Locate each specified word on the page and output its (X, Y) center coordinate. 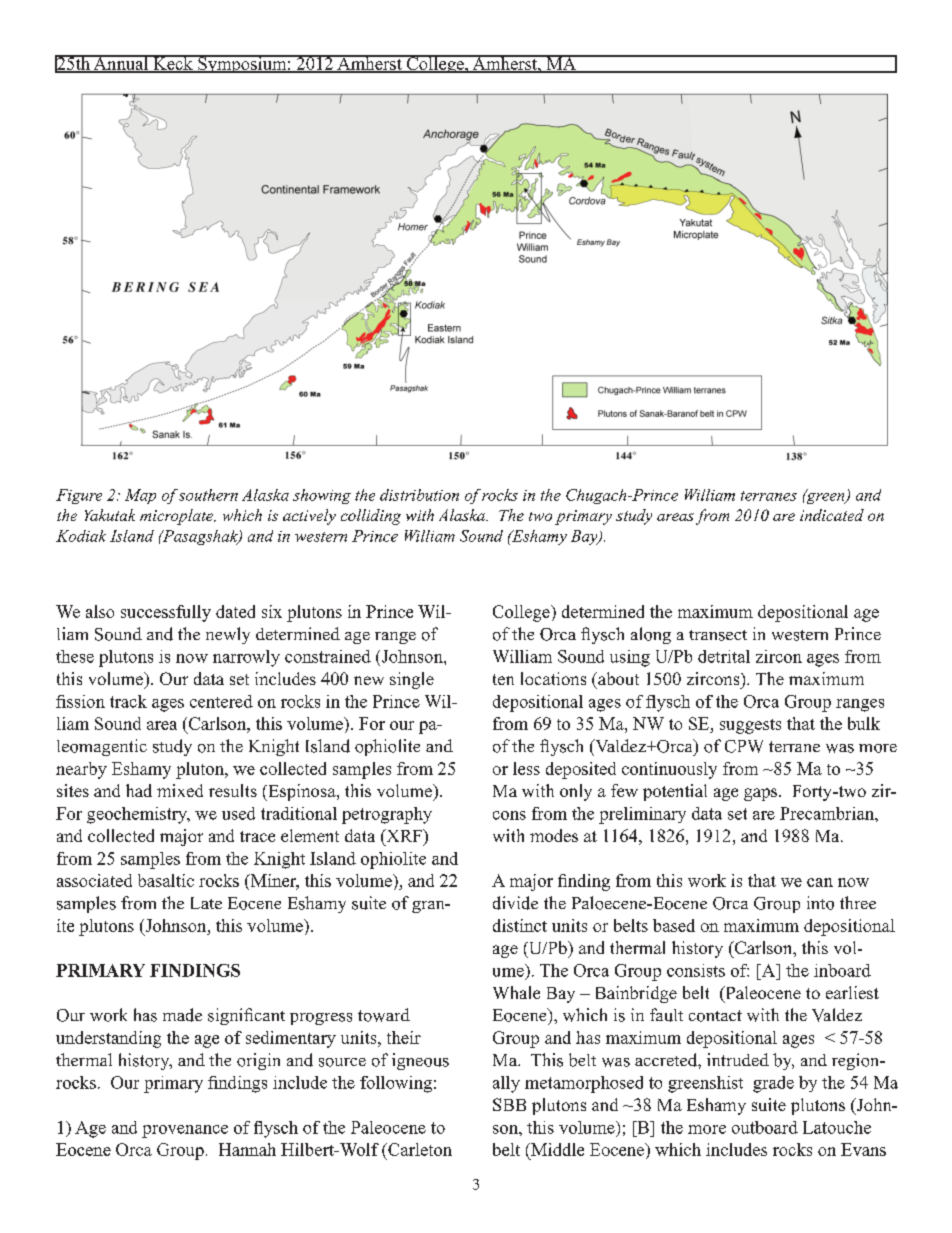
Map (140, 496)
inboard (842, 970)
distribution (419, 495)
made (182, 1015)
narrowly (246, 658)
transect (718, 635)
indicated (832, 515)
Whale (516, 992)
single (412, 680)
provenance (185, 1131)
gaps (762, 794)
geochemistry (138, 815)
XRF (404, 835)
